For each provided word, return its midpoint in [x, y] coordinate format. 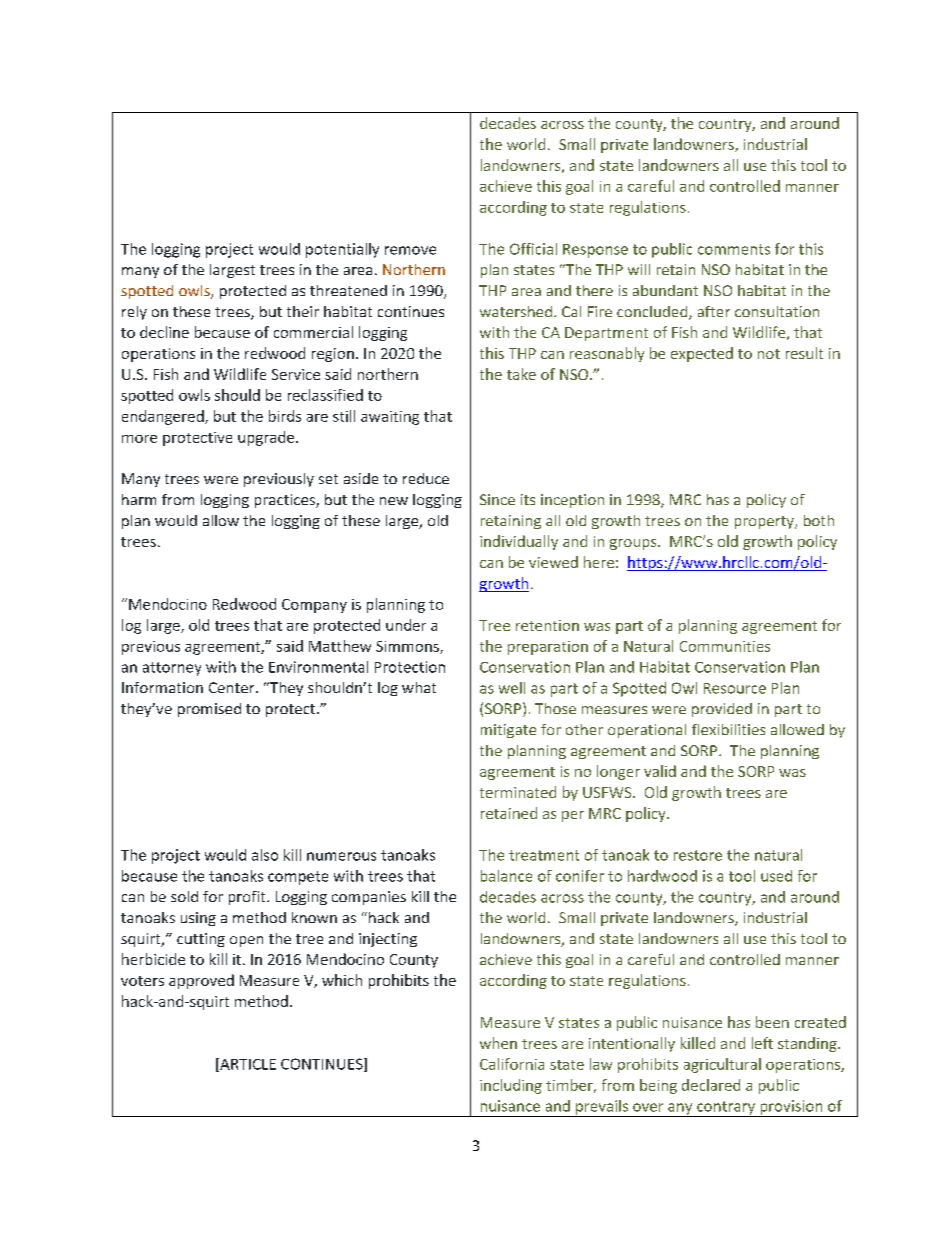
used [776, 876]
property [765, 522]
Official [533, 249]
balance [506, 876]
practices [286, 501]
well [512, 688]
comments [734, 249]
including [511, 1086]
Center [233, 687]
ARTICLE [247, 1065]
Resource [735, 688]
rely [134, 313]
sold [184, 896]
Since [497, 499]
